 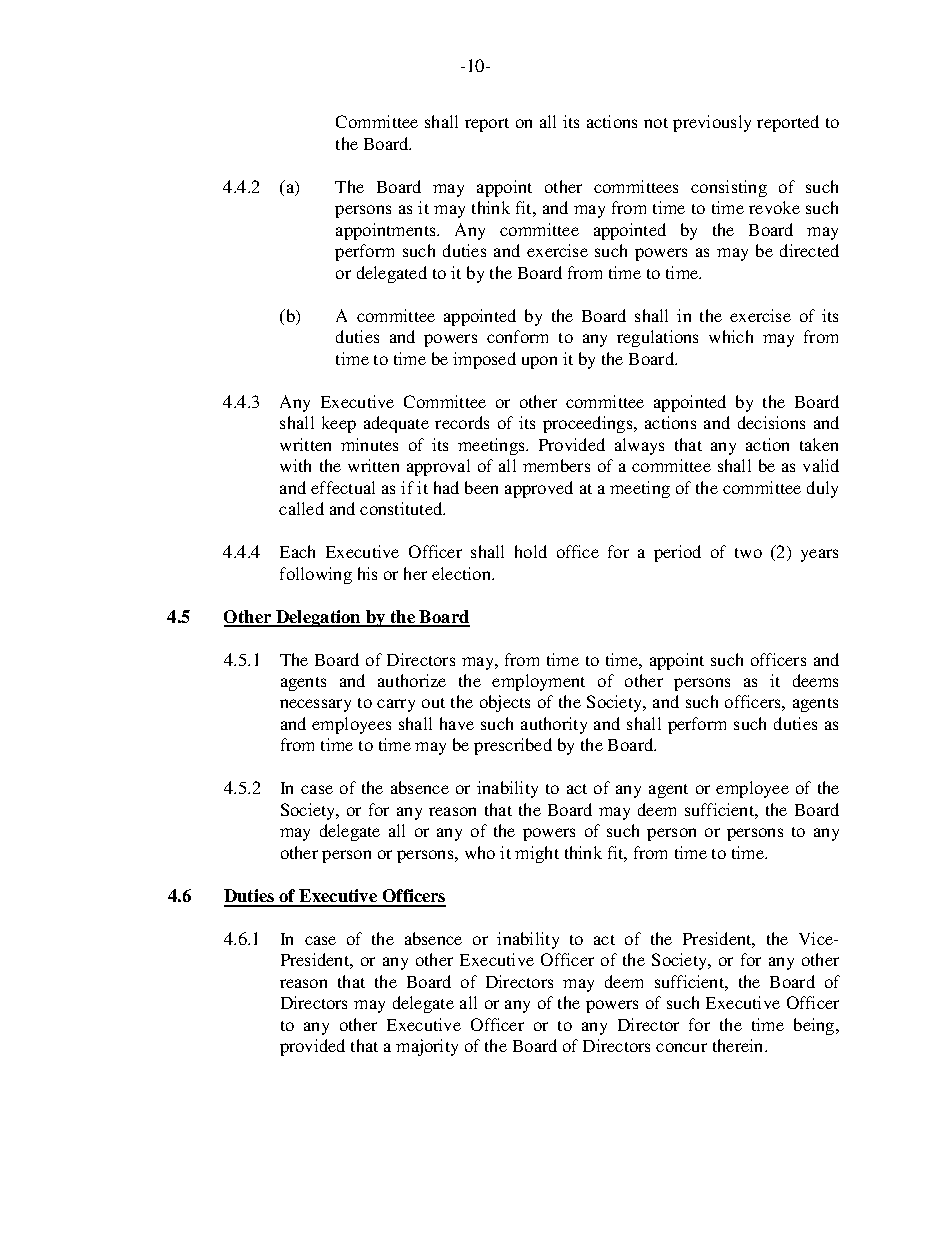 What do you see at coordinates (656, 123) in the screenshot?
I see `not` at bounding box center [656, 123].
